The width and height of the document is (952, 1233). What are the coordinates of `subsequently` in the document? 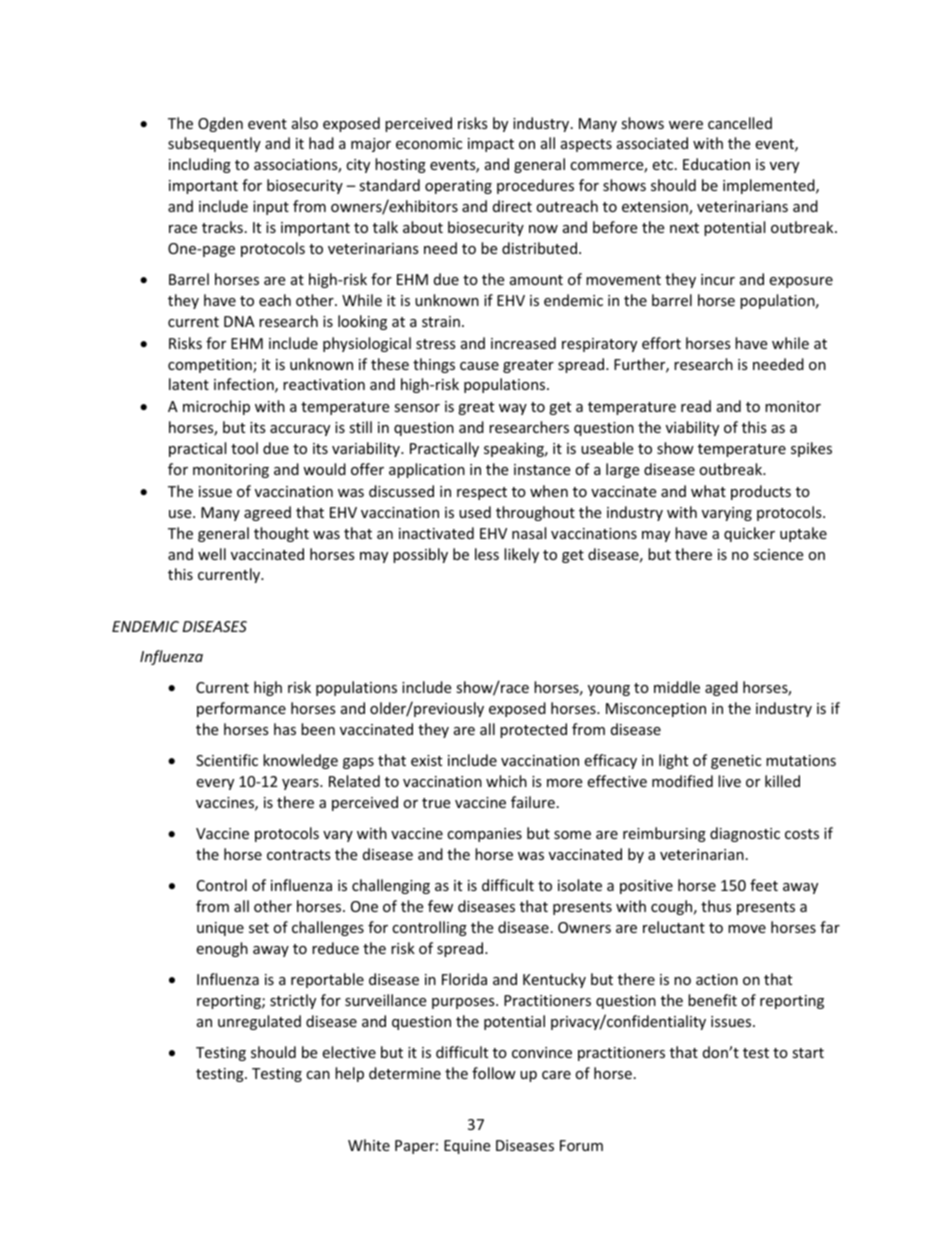 It's located at (214, 144).
